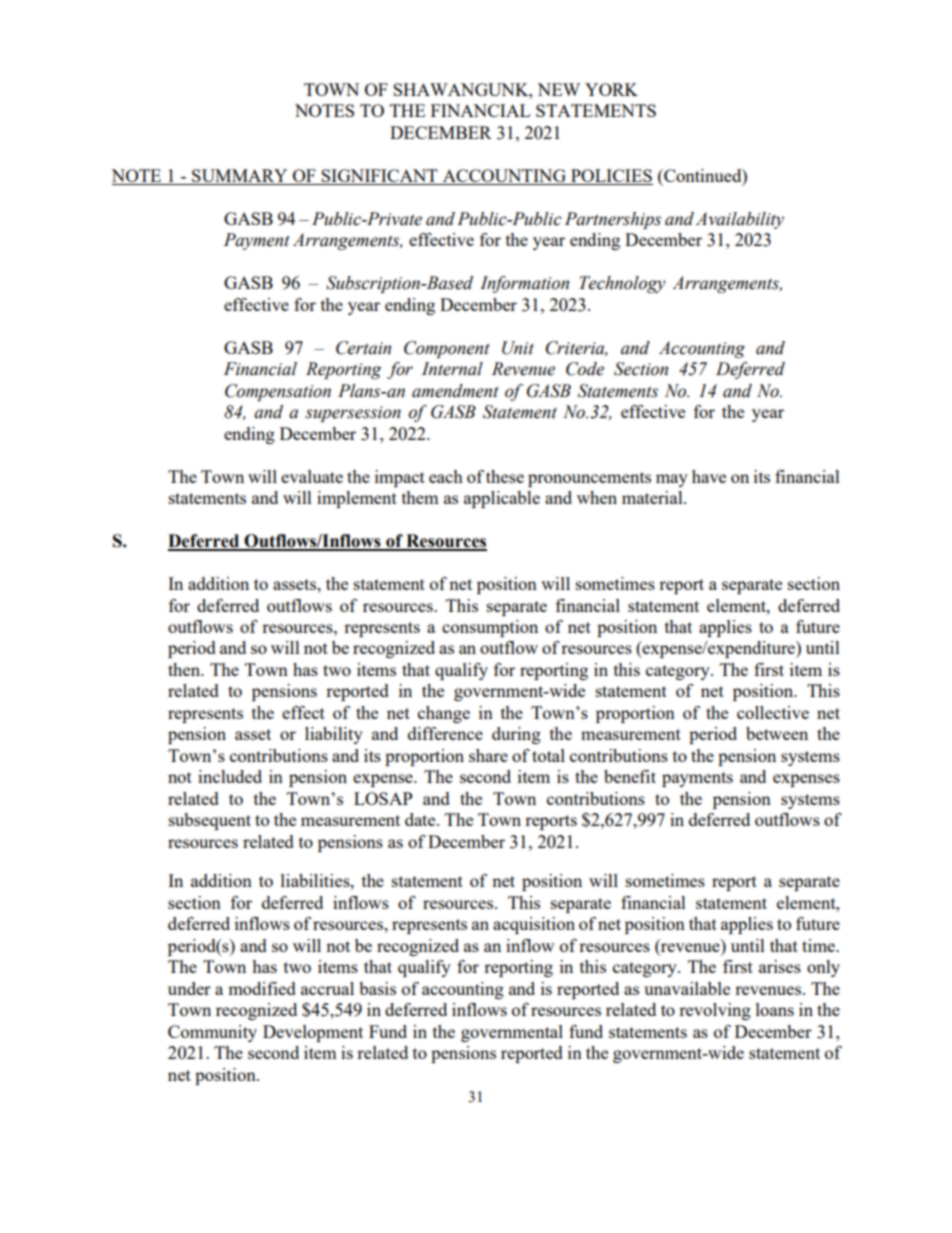 The image size is (952, 1233). Describe the element at coordinates (455, 391) in the document. I see `amendment` at that location.
